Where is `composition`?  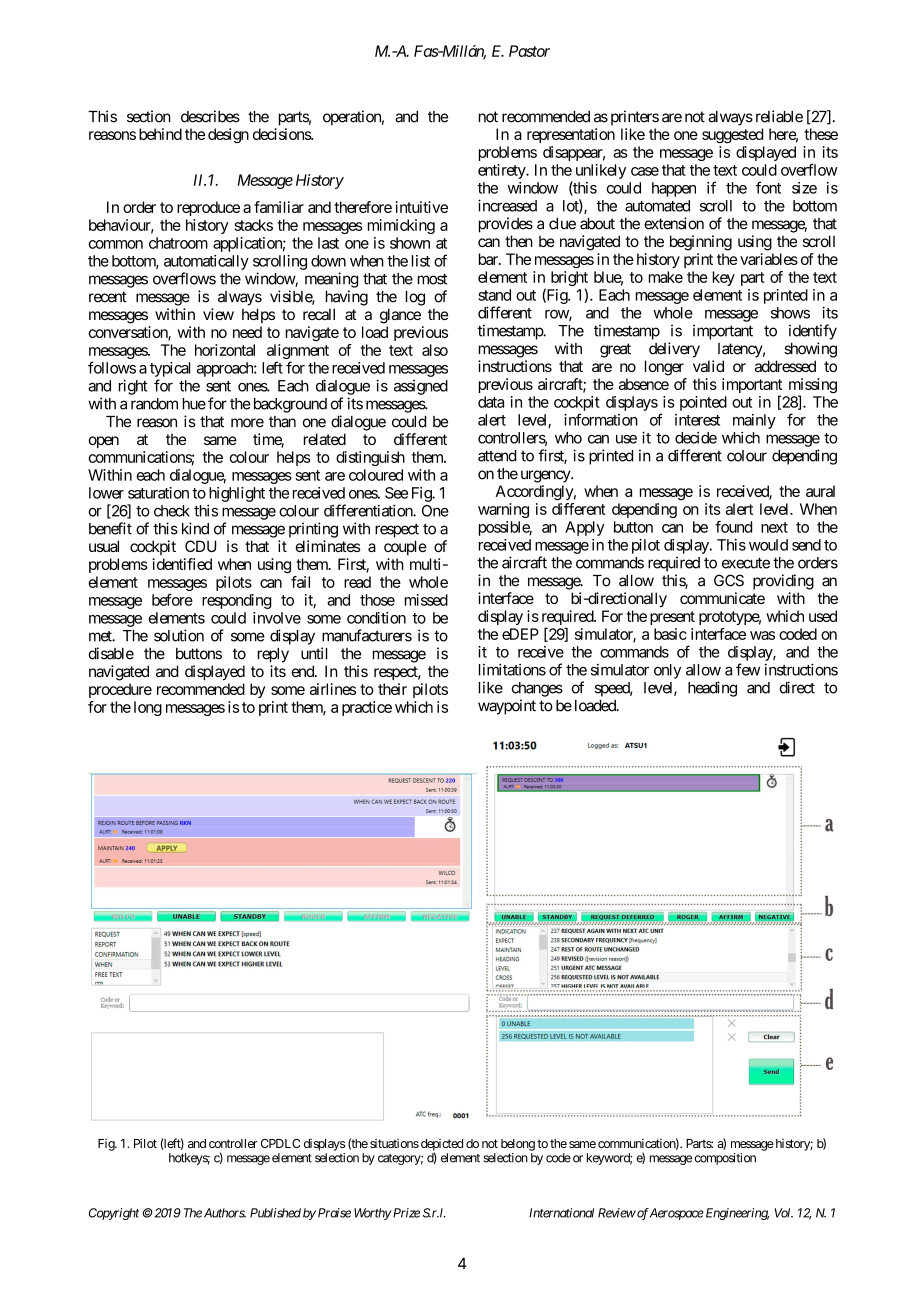
composition is located at coordinates (725, 1159).
